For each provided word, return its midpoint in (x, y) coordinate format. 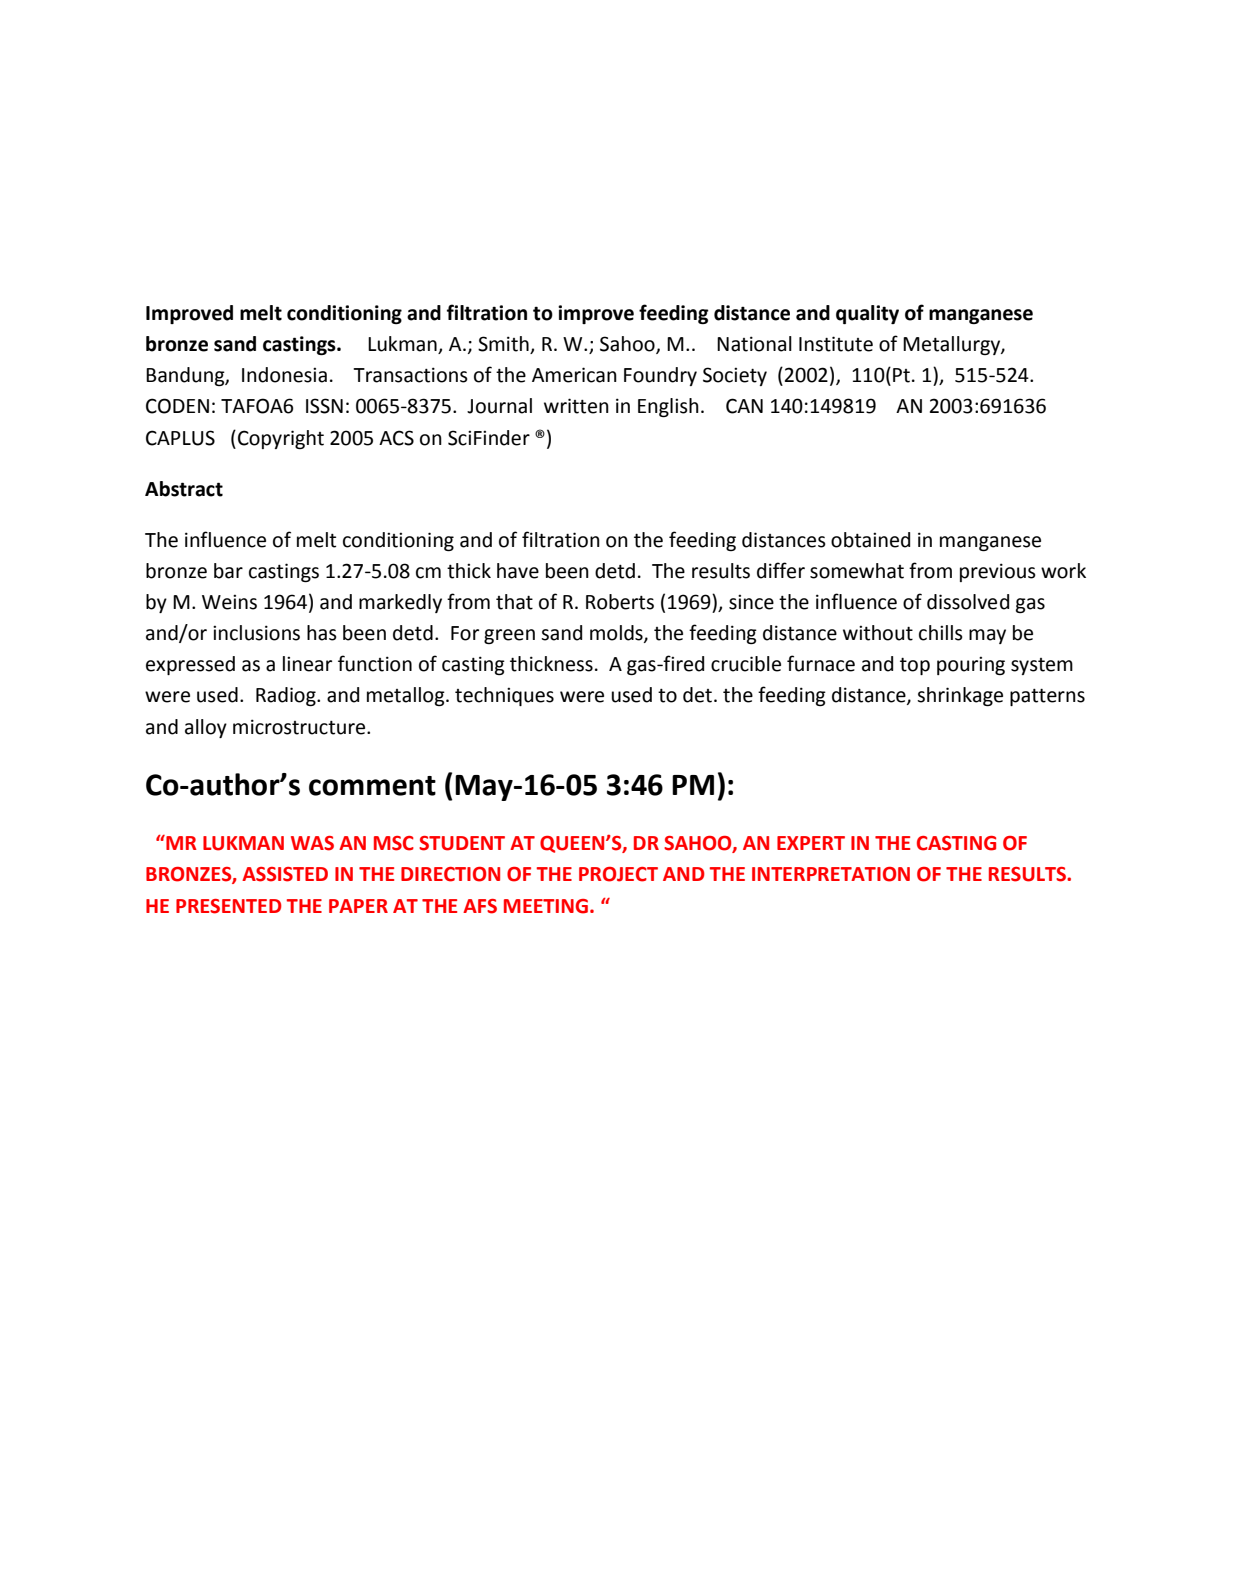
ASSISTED (285, 874)
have (518, 571)
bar (228, 571)
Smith (504, 345)
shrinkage (960, 696)
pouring (971, 665)
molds (617, 634)
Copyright (281, 439)
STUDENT (462, 843)
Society (735, 376)
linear (307, 664)
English (668, 407)
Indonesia (284, 375)
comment (372, 786)
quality (867, 314)
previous (998, 572)
